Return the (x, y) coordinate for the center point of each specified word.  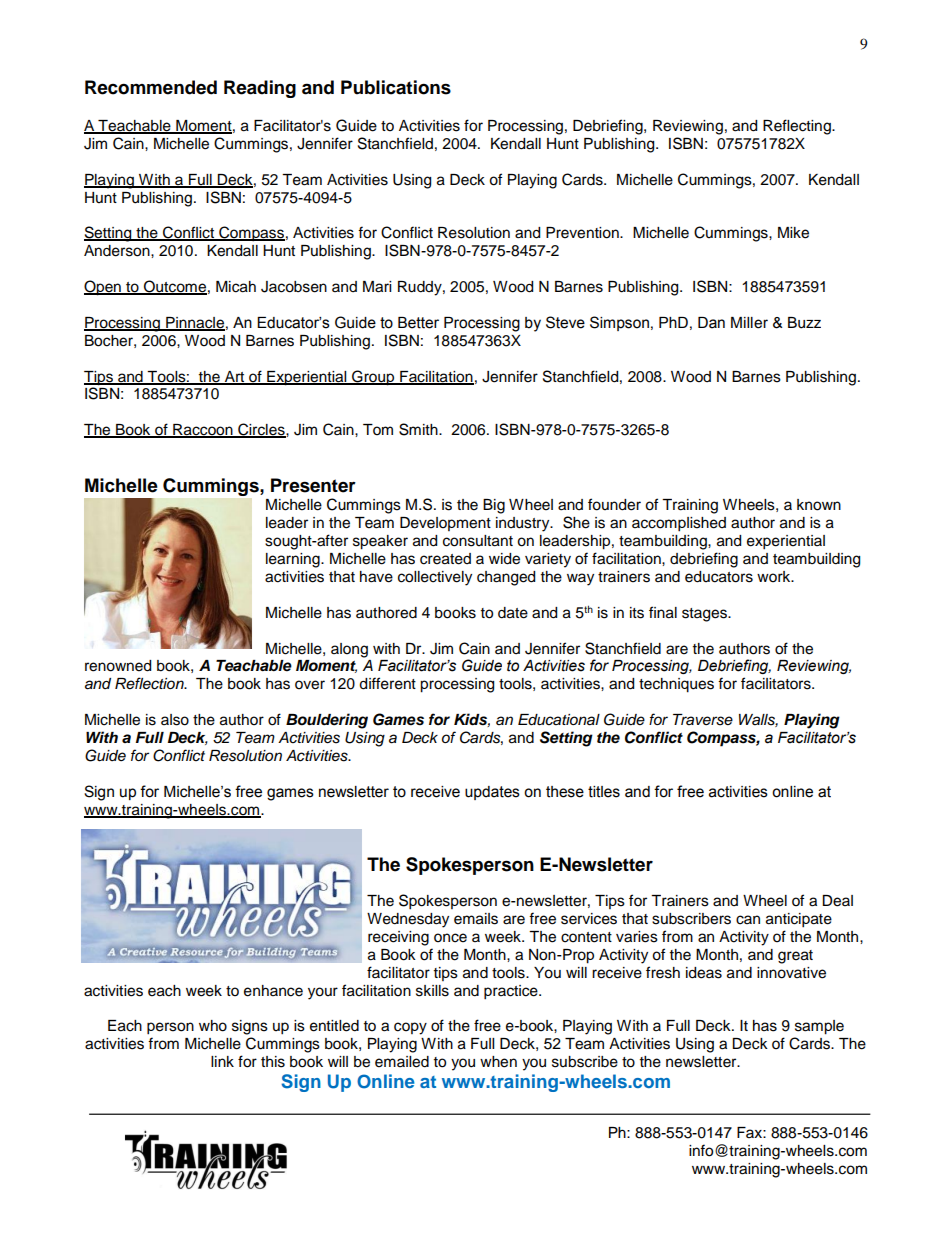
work (775, 577)
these (565, 792)
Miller (749, 323)
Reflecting (798, 127)
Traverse (703, 720)
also (175, 720)
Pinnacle (194, 323)
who (213, 1026)
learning (294, 560)
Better (418, 323)
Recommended (151, 87)
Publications (396, 87)
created (445, 559)
